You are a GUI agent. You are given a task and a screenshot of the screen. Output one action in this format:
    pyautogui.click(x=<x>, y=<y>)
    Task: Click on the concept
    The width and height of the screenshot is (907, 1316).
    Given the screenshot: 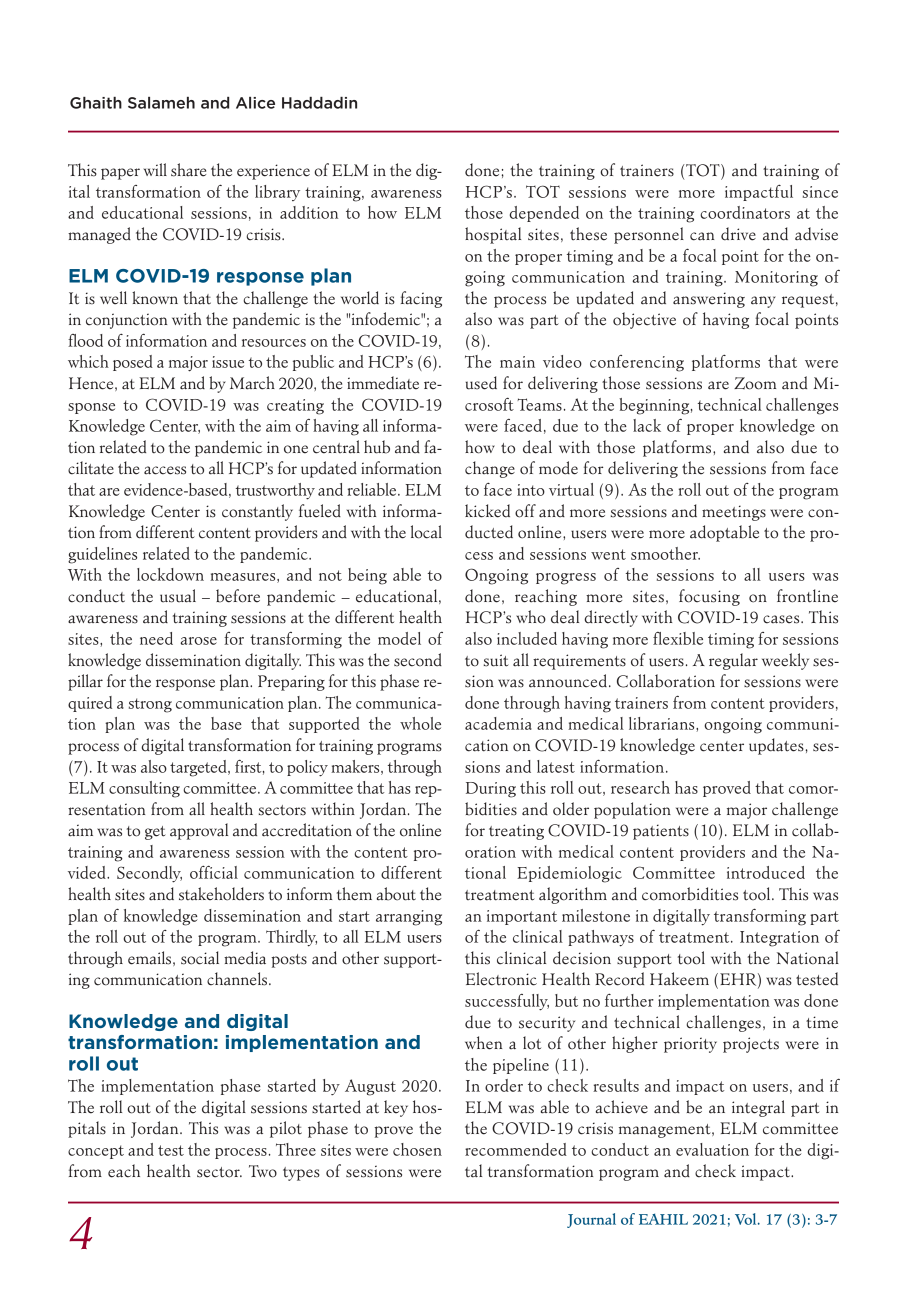 What is the action you would take?
    pyautogui.click(x=96, y=1152)
